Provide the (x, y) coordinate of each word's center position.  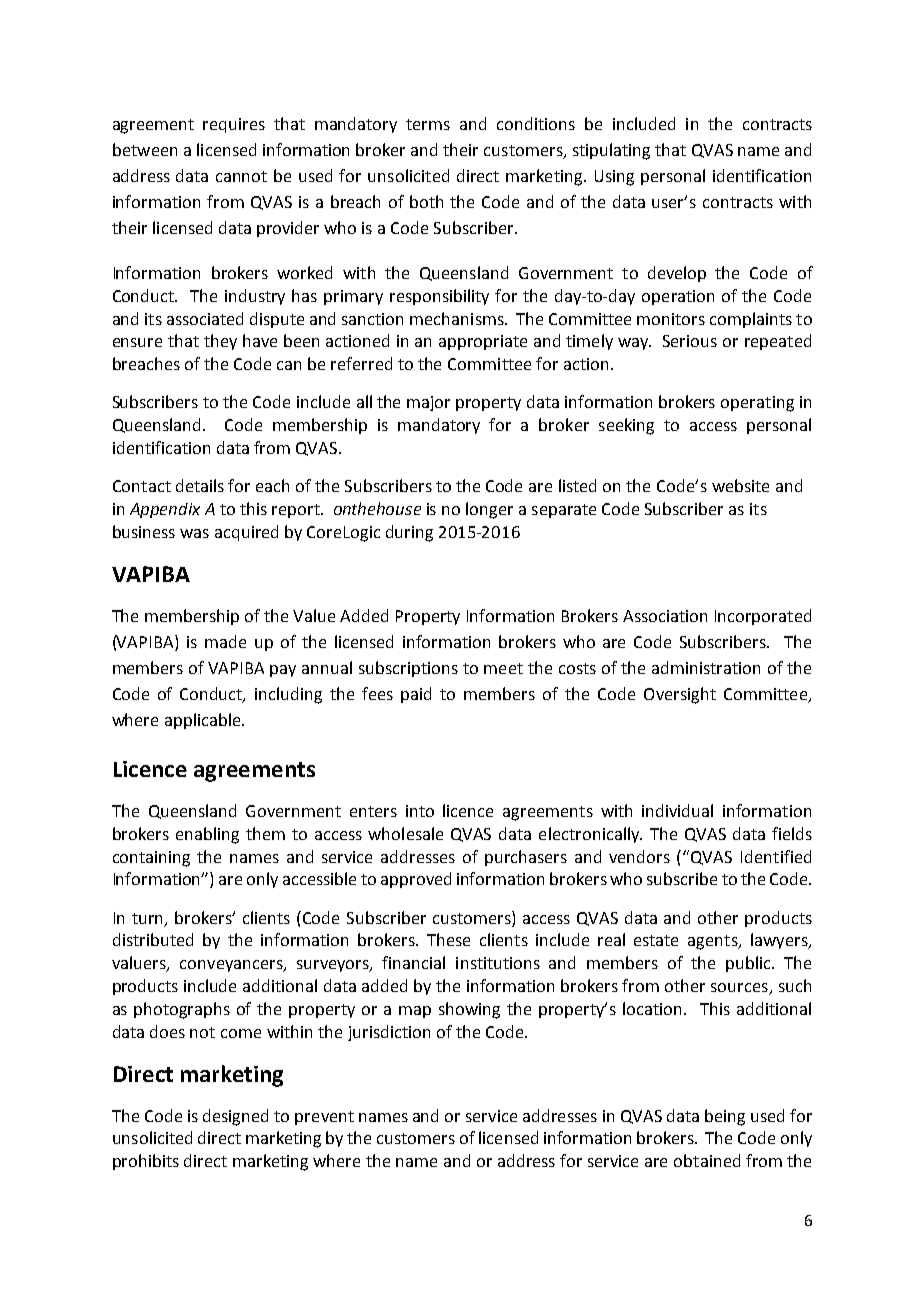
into (420, 811)
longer (489, 510)
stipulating (611, 151)
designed (235, 1117)
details (200, 485)
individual (677, 810)
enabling (207, 835)
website (740, 485)
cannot (241, 176)
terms (428, 124)
